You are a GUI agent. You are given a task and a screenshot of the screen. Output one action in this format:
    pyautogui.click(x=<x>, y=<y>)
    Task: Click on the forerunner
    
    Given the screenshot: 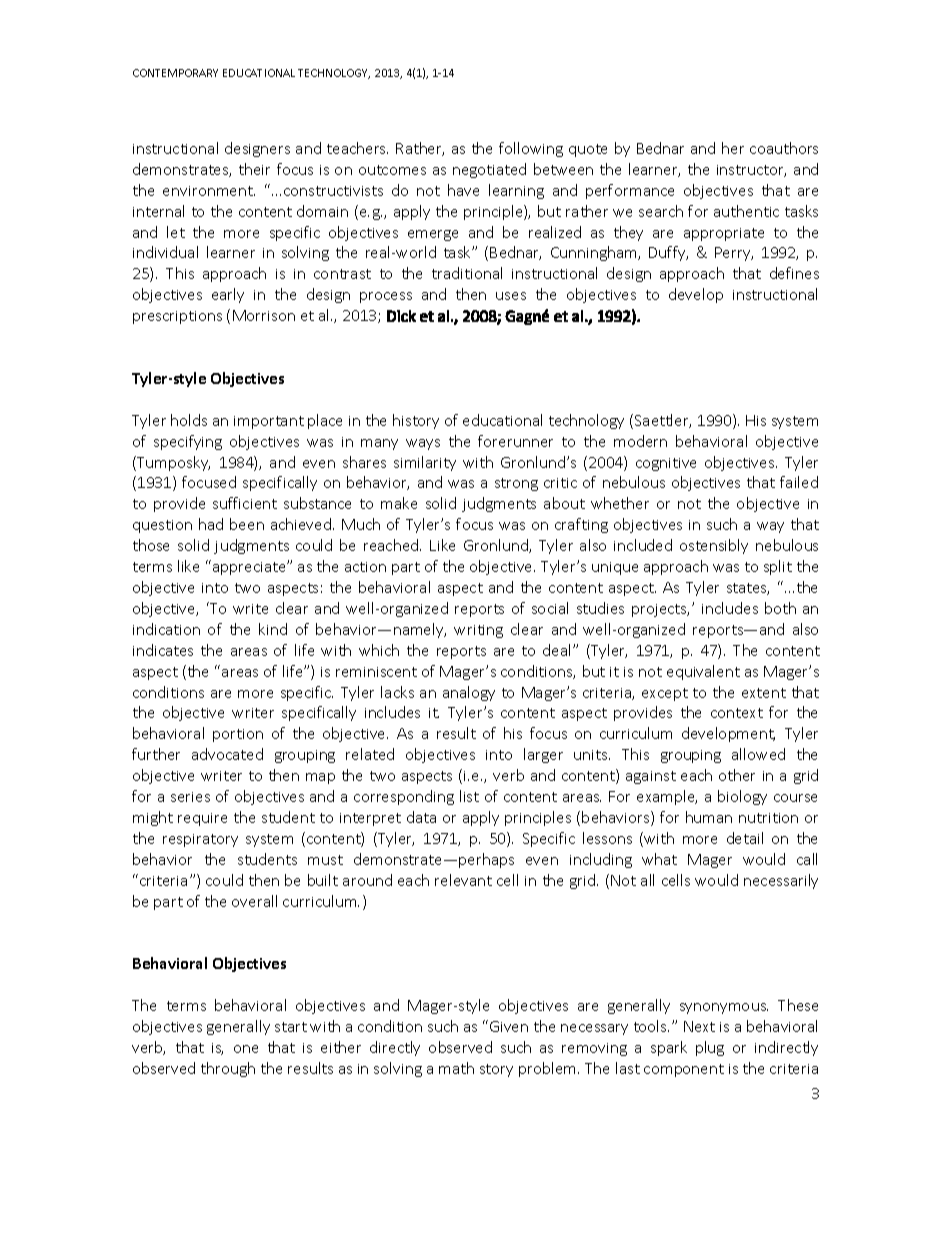 What is the action you would take?
    pyautogui.click(x=515, y=441)
